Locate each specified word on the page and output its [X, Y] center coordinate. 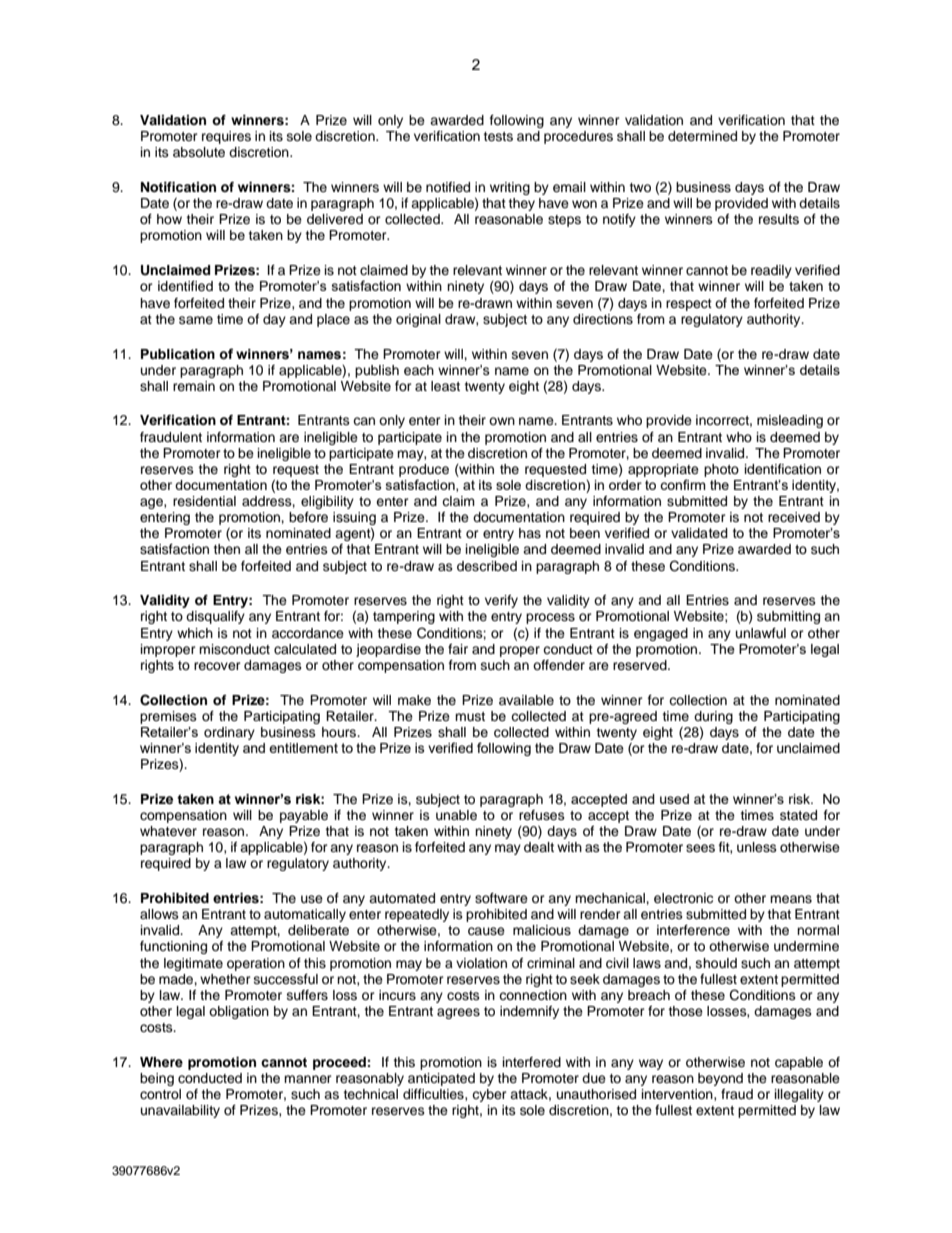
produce [424, 470]
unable [456, 815]
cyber [489, 1095]
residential [204, 501]
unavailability [180, 1111]
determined [702, 136]
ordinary [229, 733]
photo [721, 470]
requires [226, 137]
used [674, 799]
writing [510, 188]
